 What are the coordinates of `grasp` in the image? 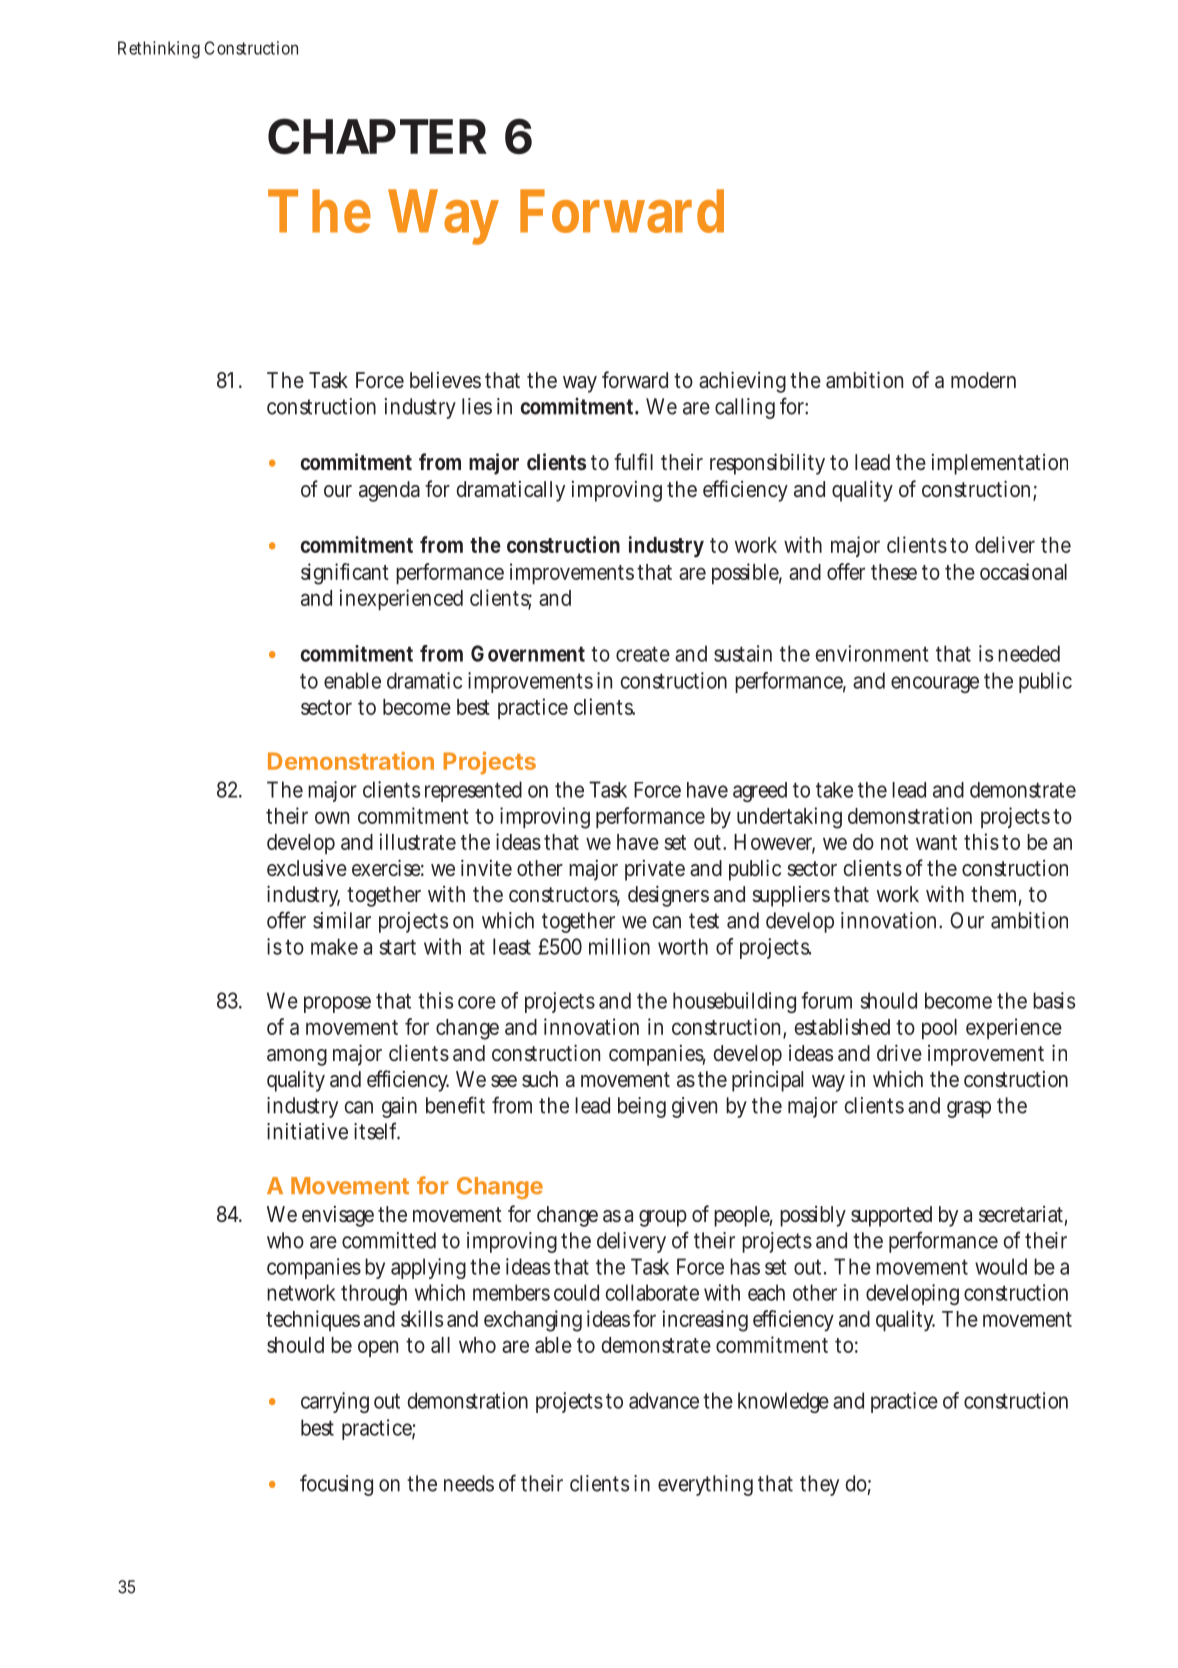 It's located at (969, 1109).
